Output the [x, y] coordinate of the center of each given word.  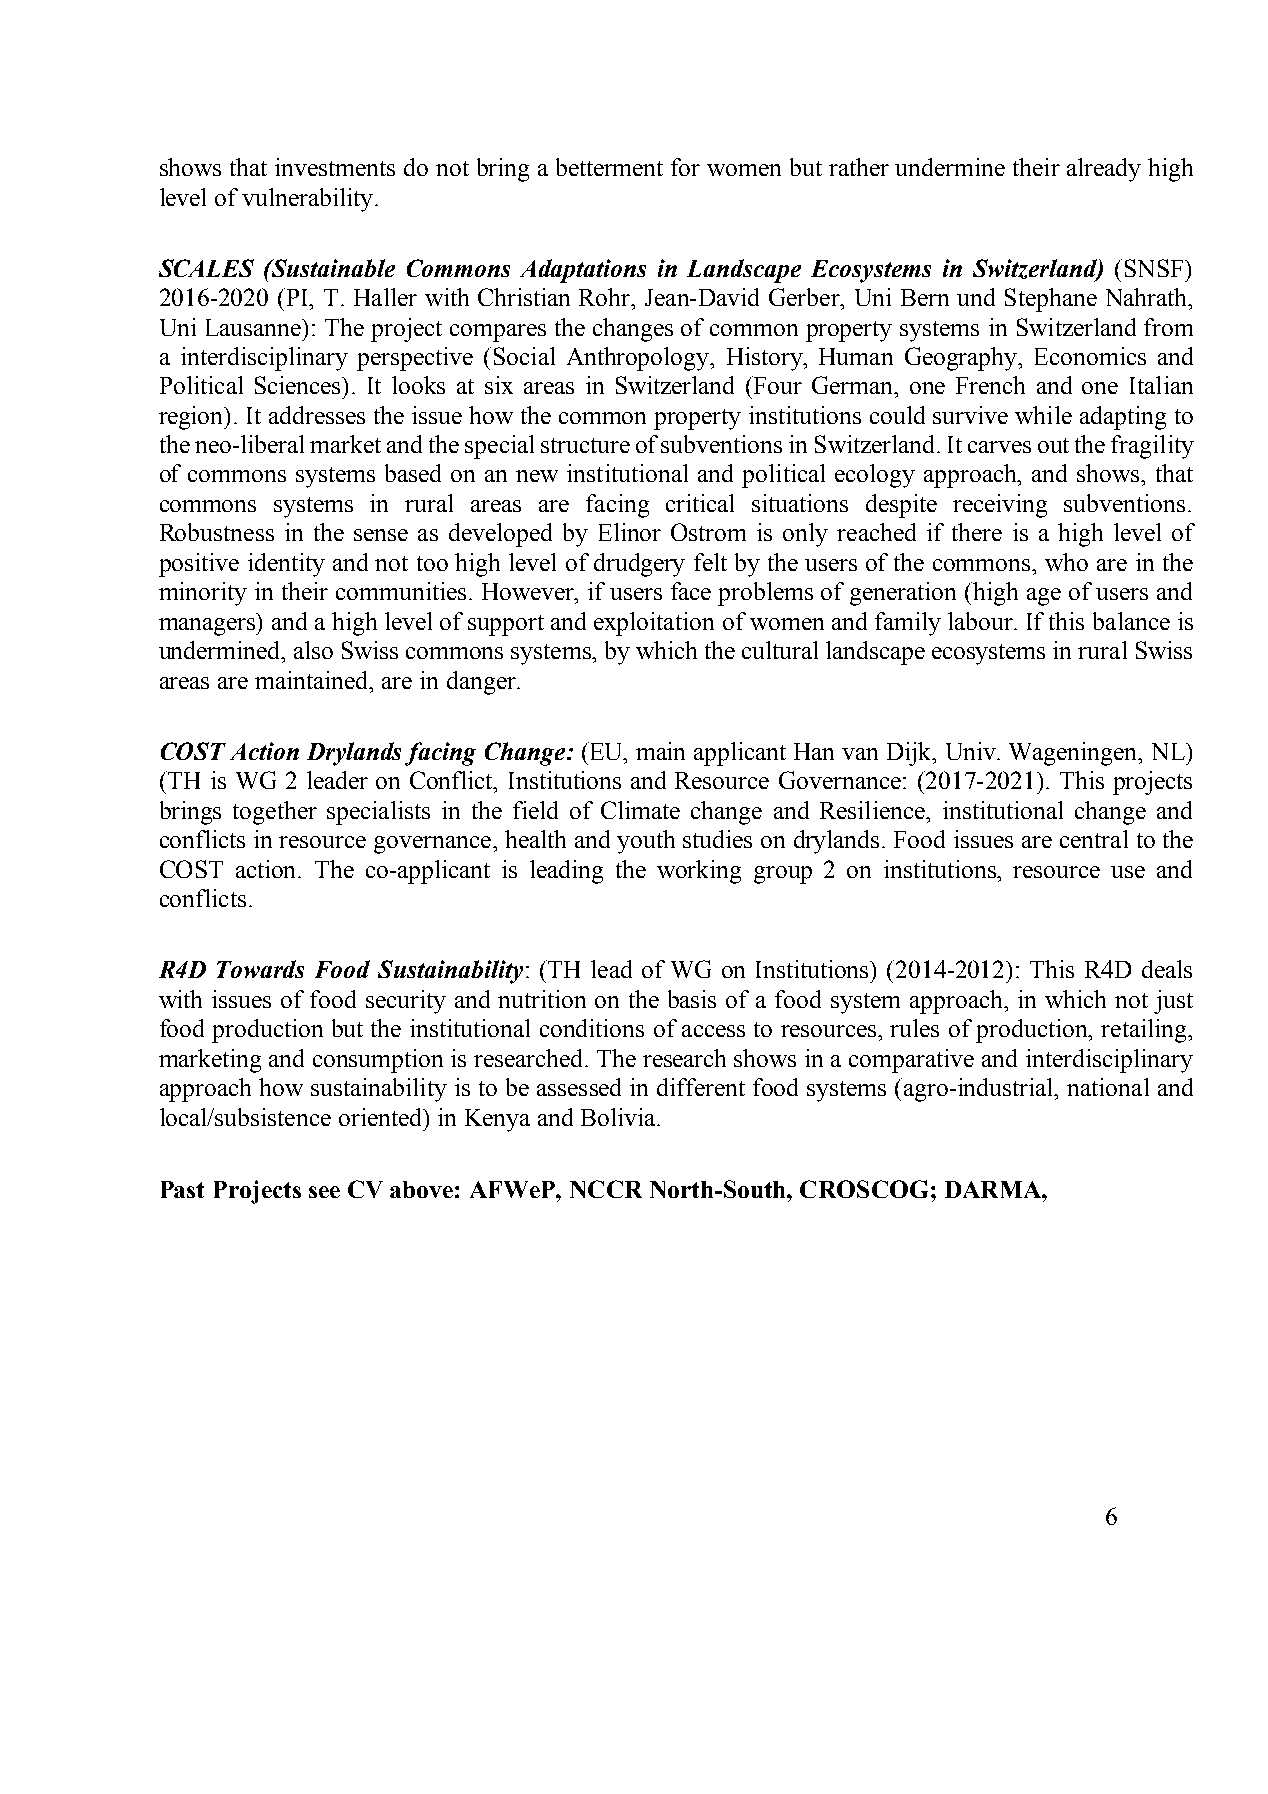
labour [982, 621]
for [685, 167]
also [313, 650]
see [324, 1192]
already [1104, 170]
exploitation [654, 624]
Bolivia [619, 1117]
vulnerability [309, 200]
